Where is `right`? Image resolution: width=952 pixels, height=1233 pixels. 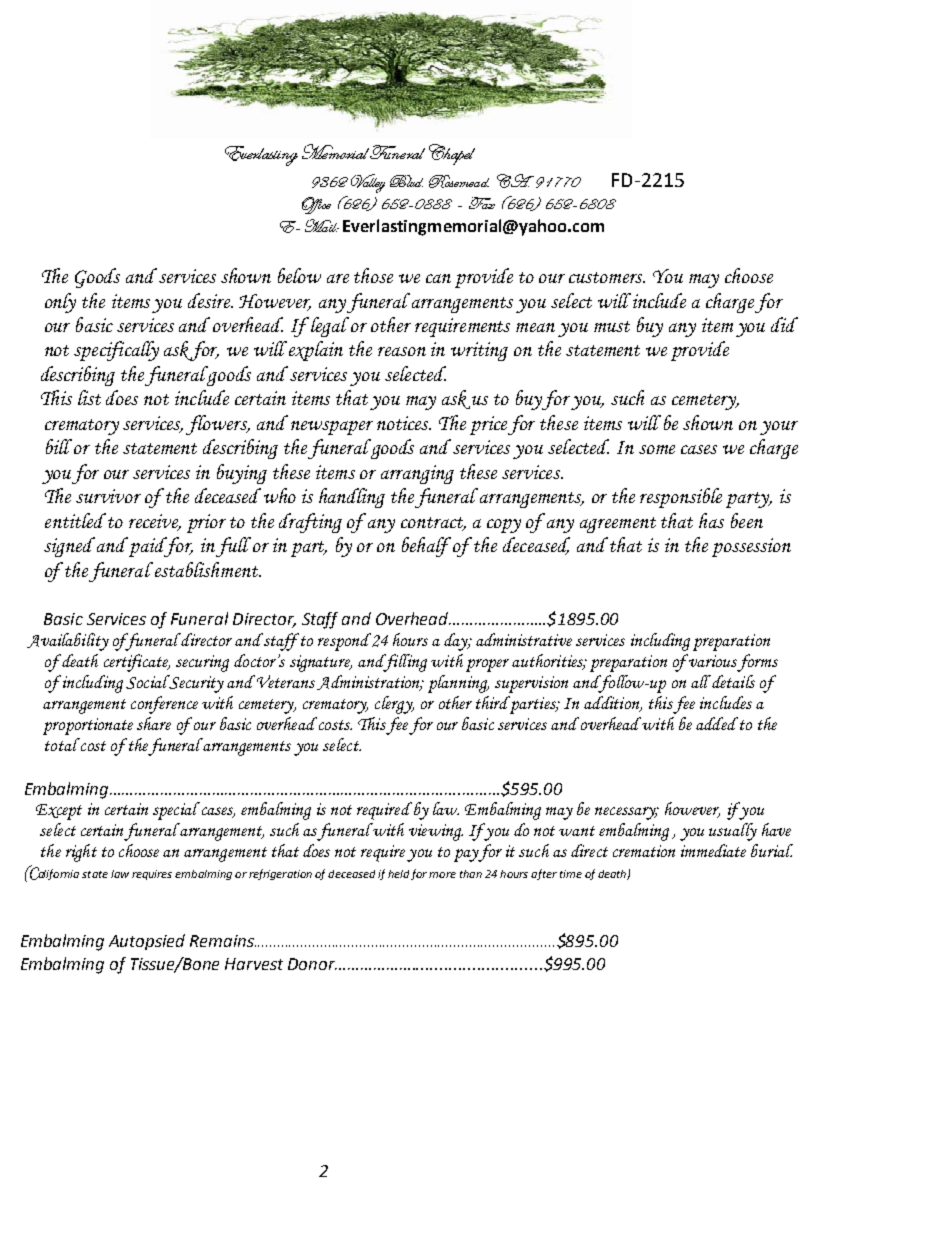 right is located at coordinates (81, 853).
